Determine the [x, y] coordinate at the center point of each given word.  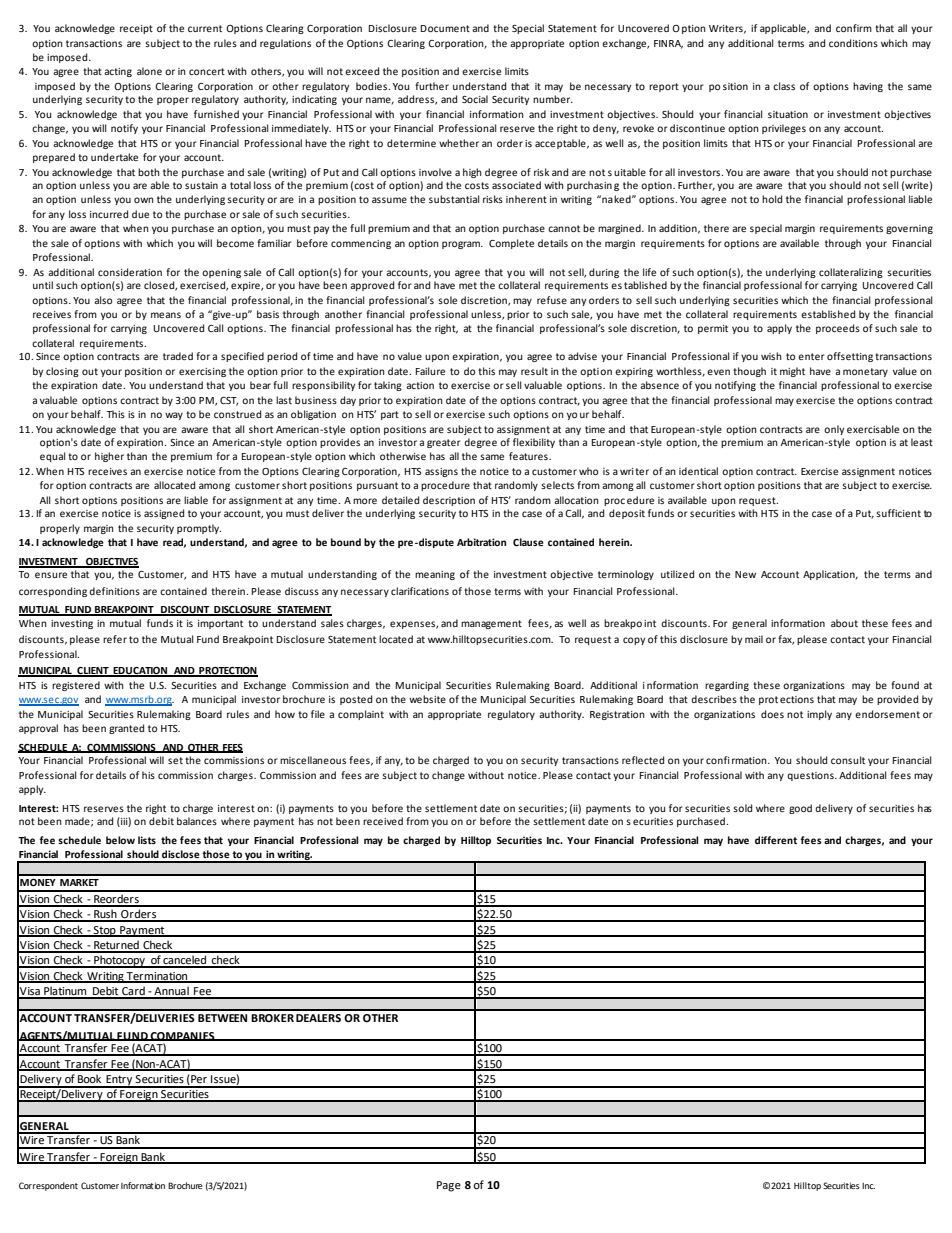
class [784, 86]
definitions [114, 591]
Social [475, 99]
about [844, 623]
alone [149, 71]
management [491, 624]
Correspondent [48, 1186]
